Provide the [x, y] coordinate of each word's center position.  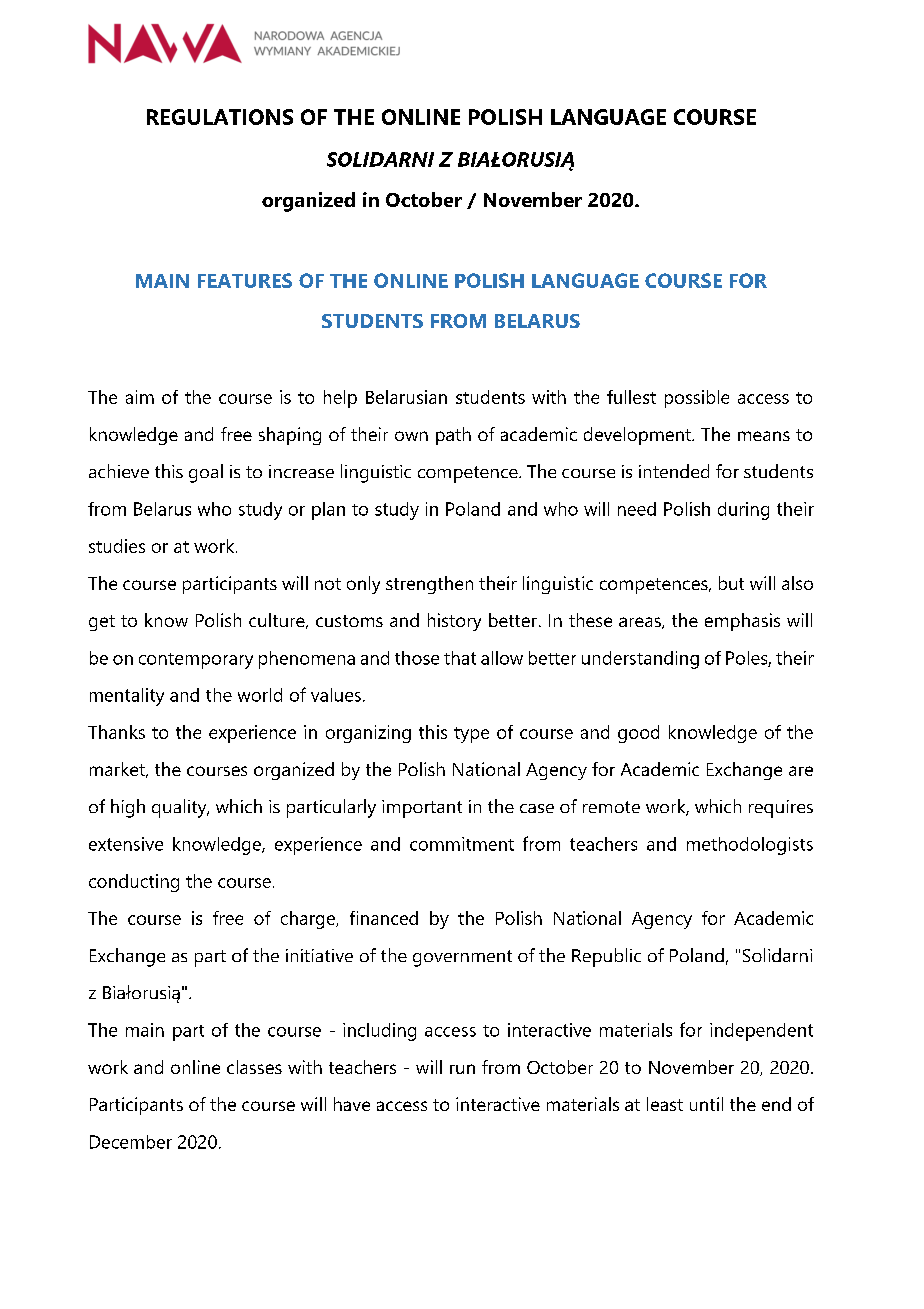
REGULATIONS [220, 117]
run [462, 1069]
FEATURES [245, 280]
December [131, 1142]
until [706, 1104]
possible [697, 399]
